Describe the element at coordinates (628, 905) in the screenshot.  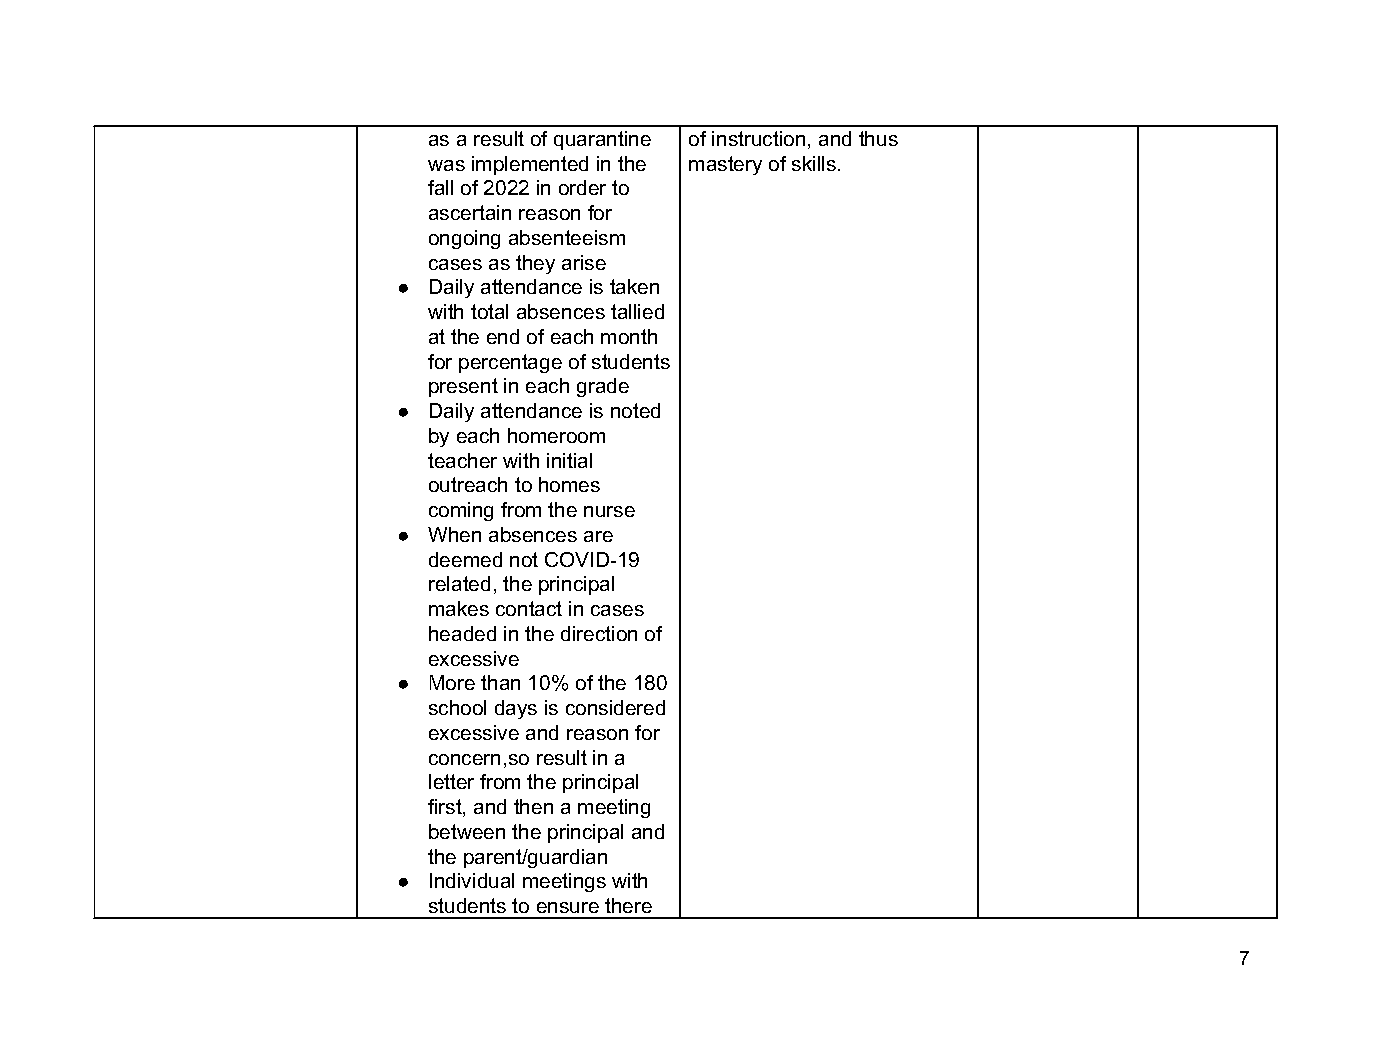
I see `there` at that location.
